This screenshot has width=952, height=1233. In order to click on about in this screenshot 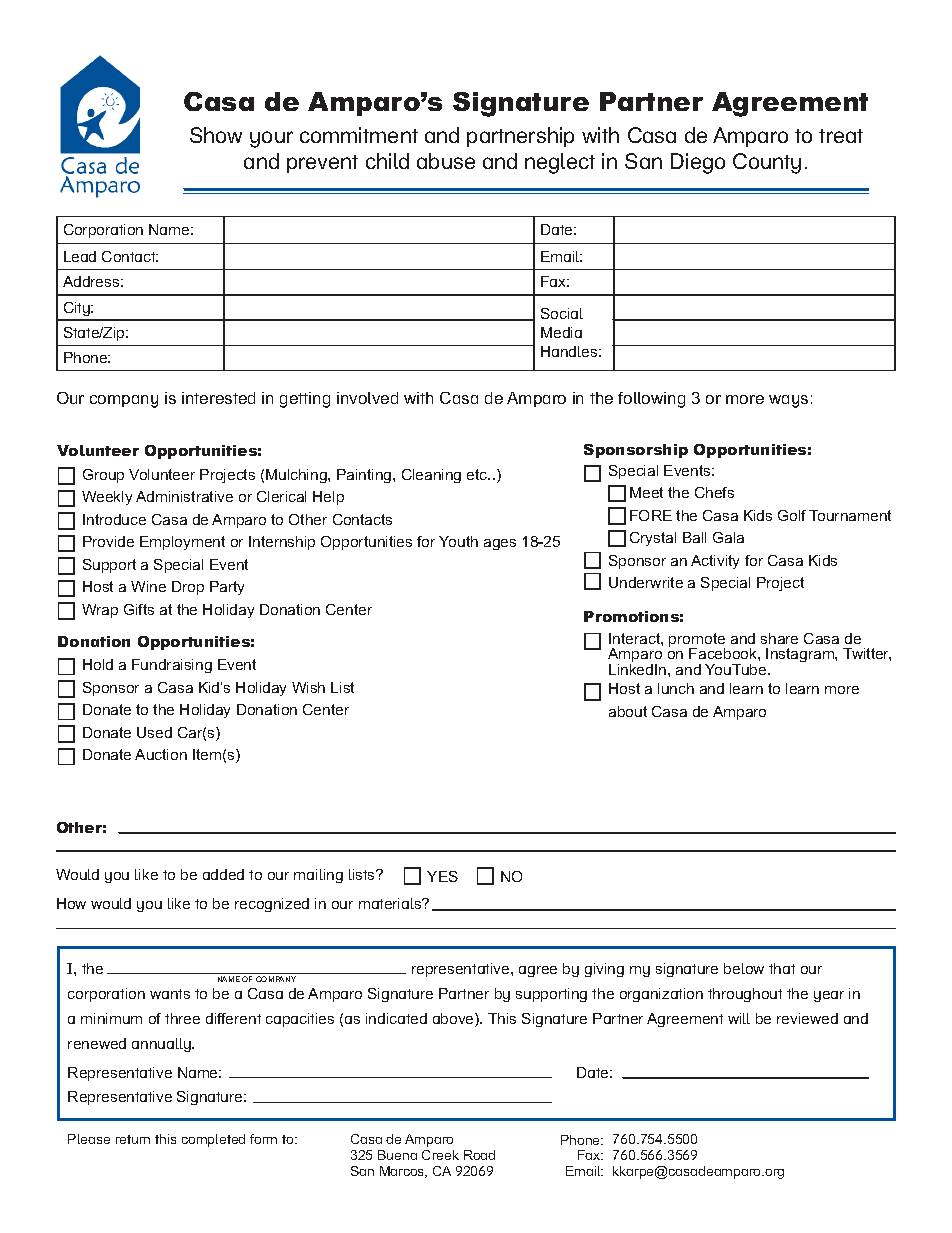, I will do `click(628, 711)`.
